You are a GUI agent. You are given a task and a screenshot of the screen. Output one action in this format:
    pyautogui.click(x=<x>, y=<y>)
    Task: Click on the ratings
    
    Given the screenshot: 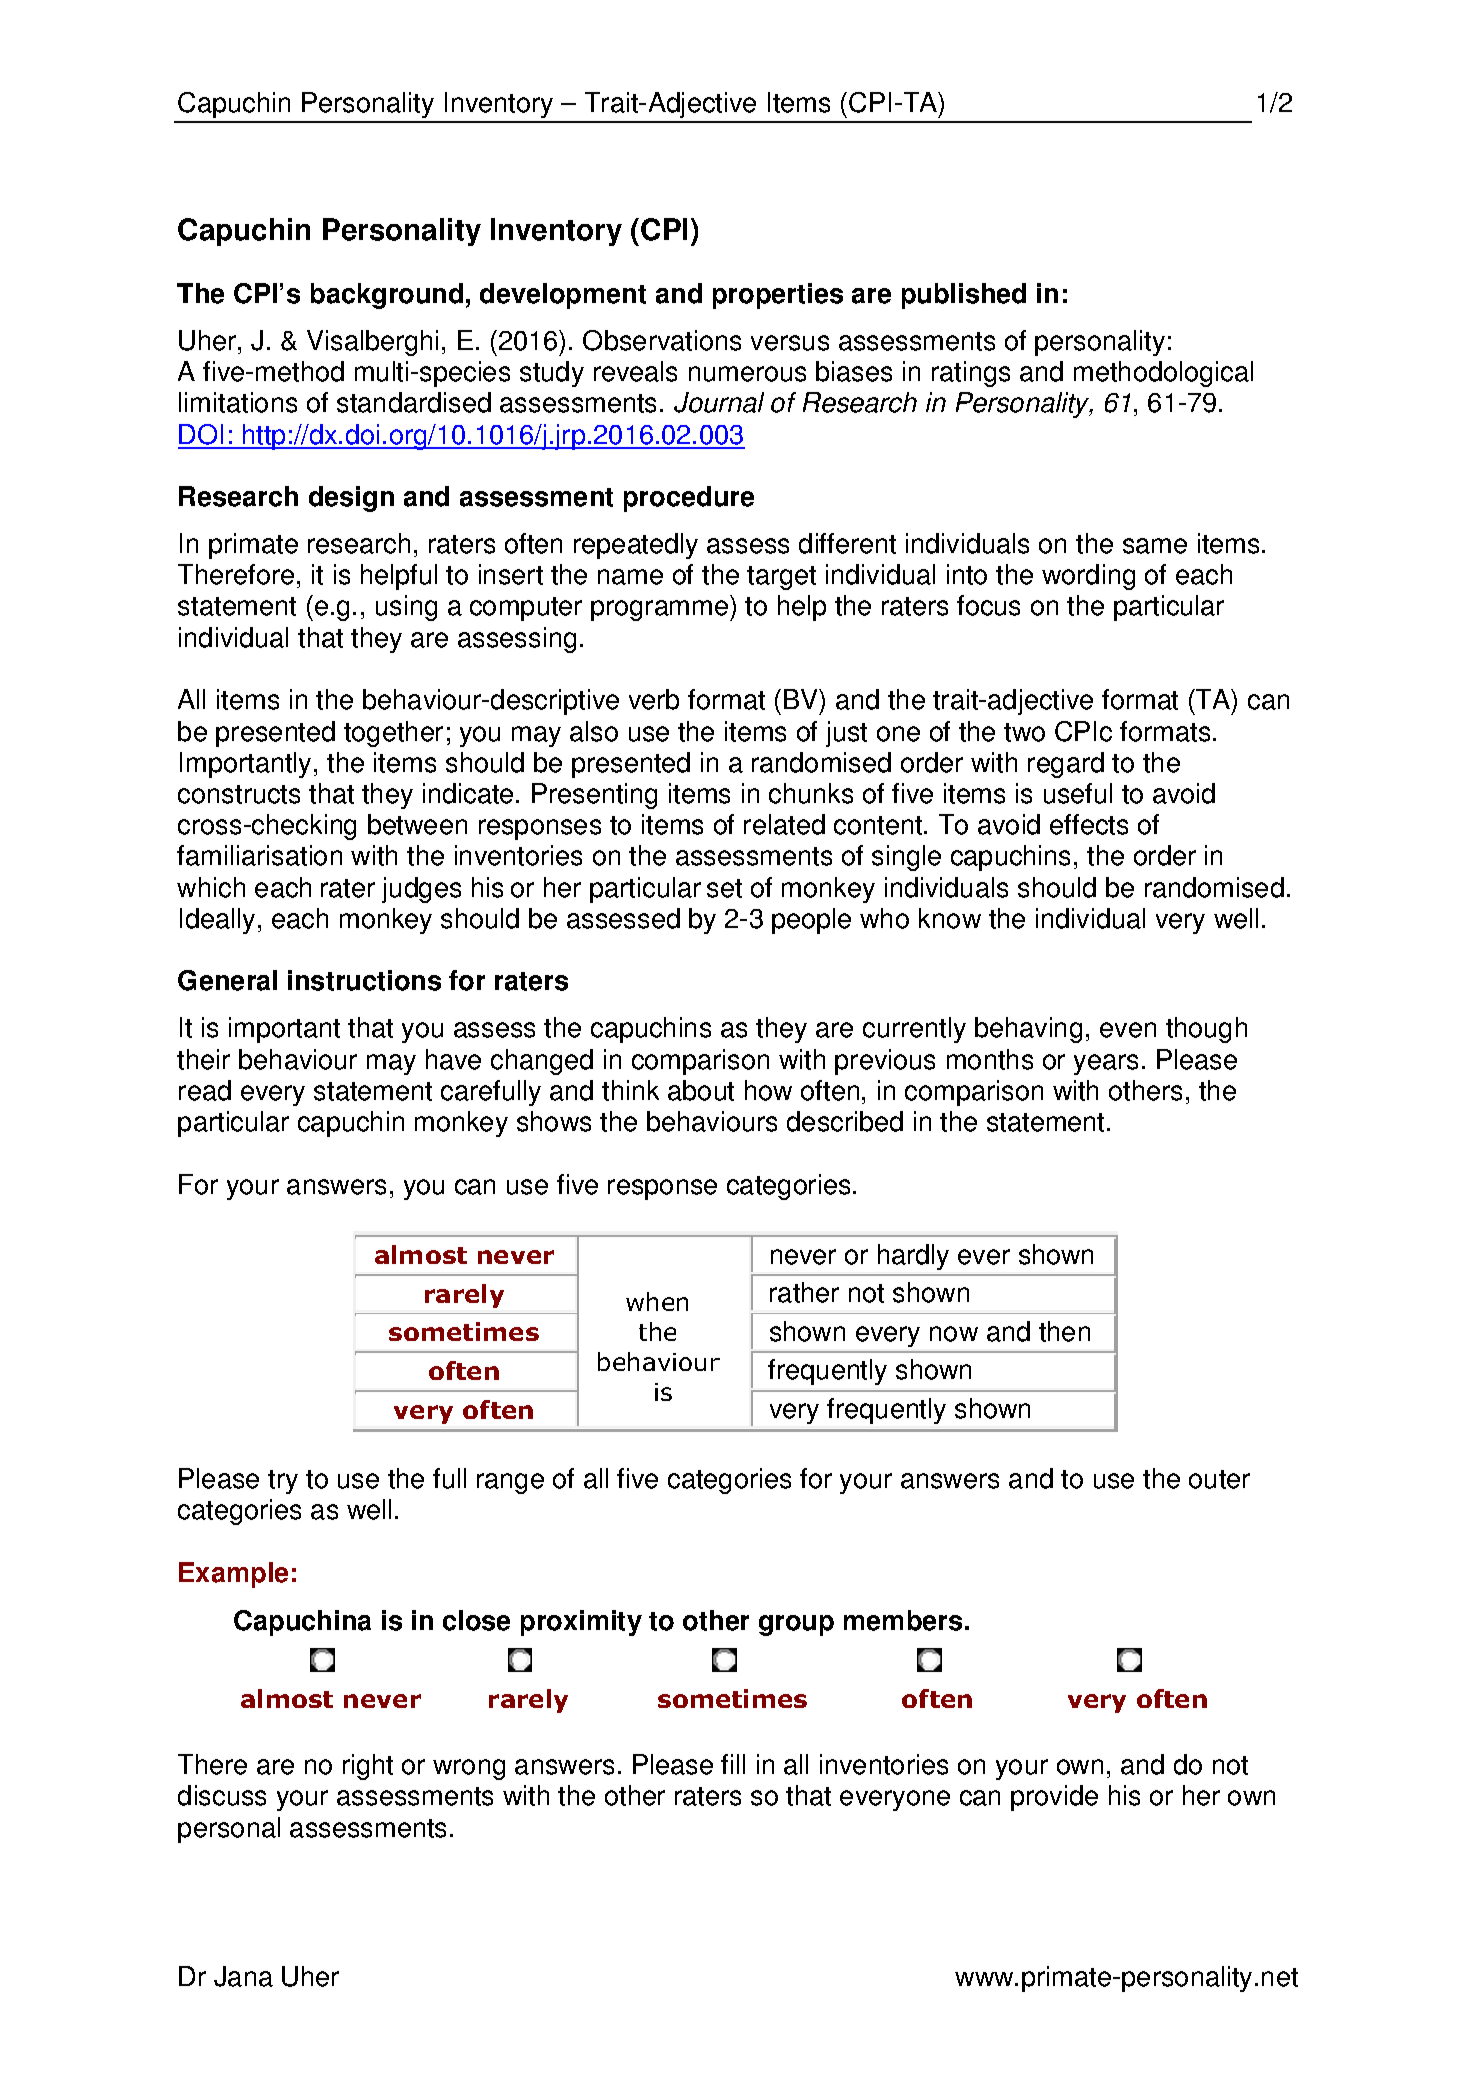 What is the action you would take?
    pyautogui.click(x=971, y=374)
